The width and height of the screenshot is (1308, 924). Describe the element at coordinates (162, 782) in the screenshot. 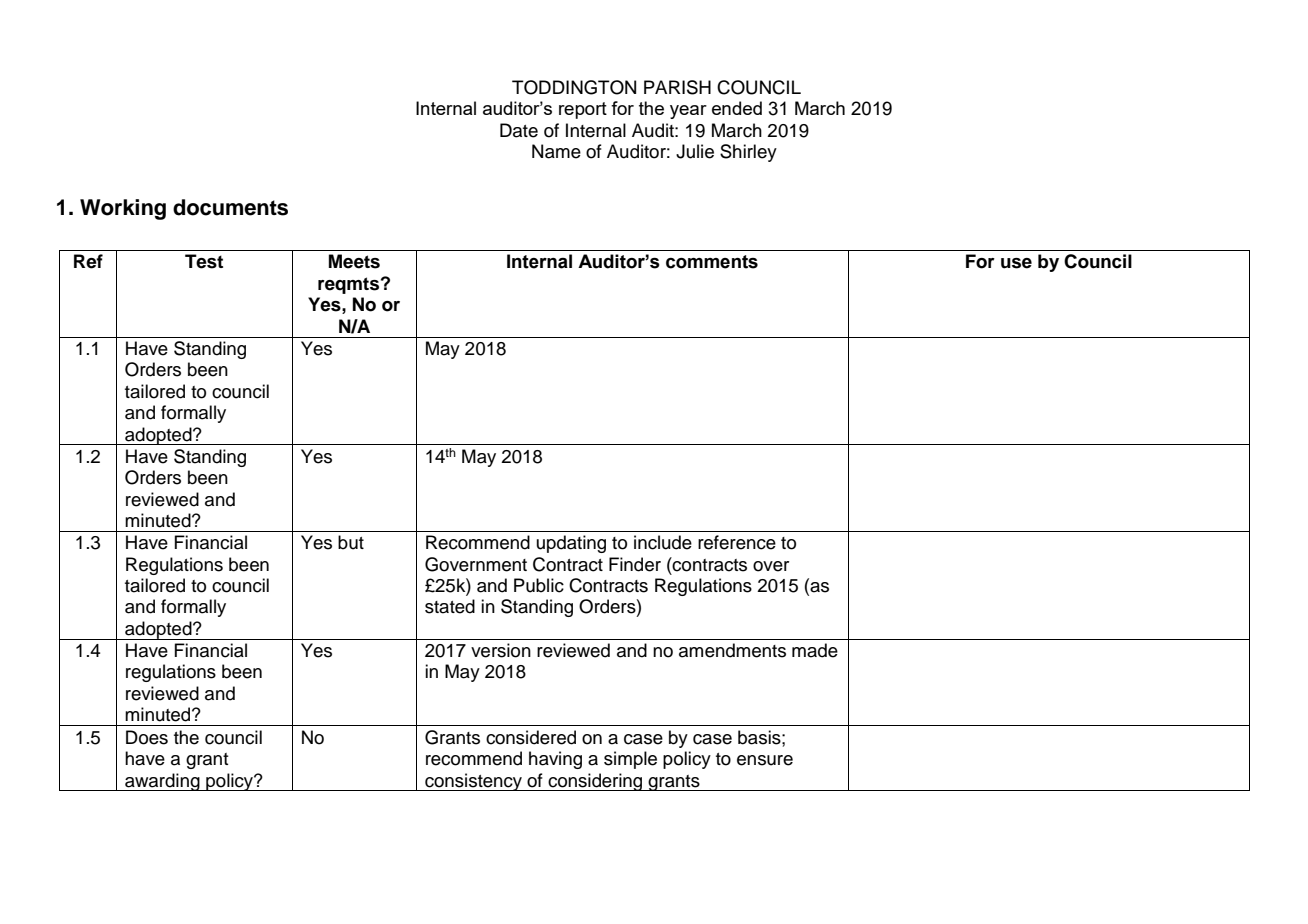

I see `awarding` at that location.
